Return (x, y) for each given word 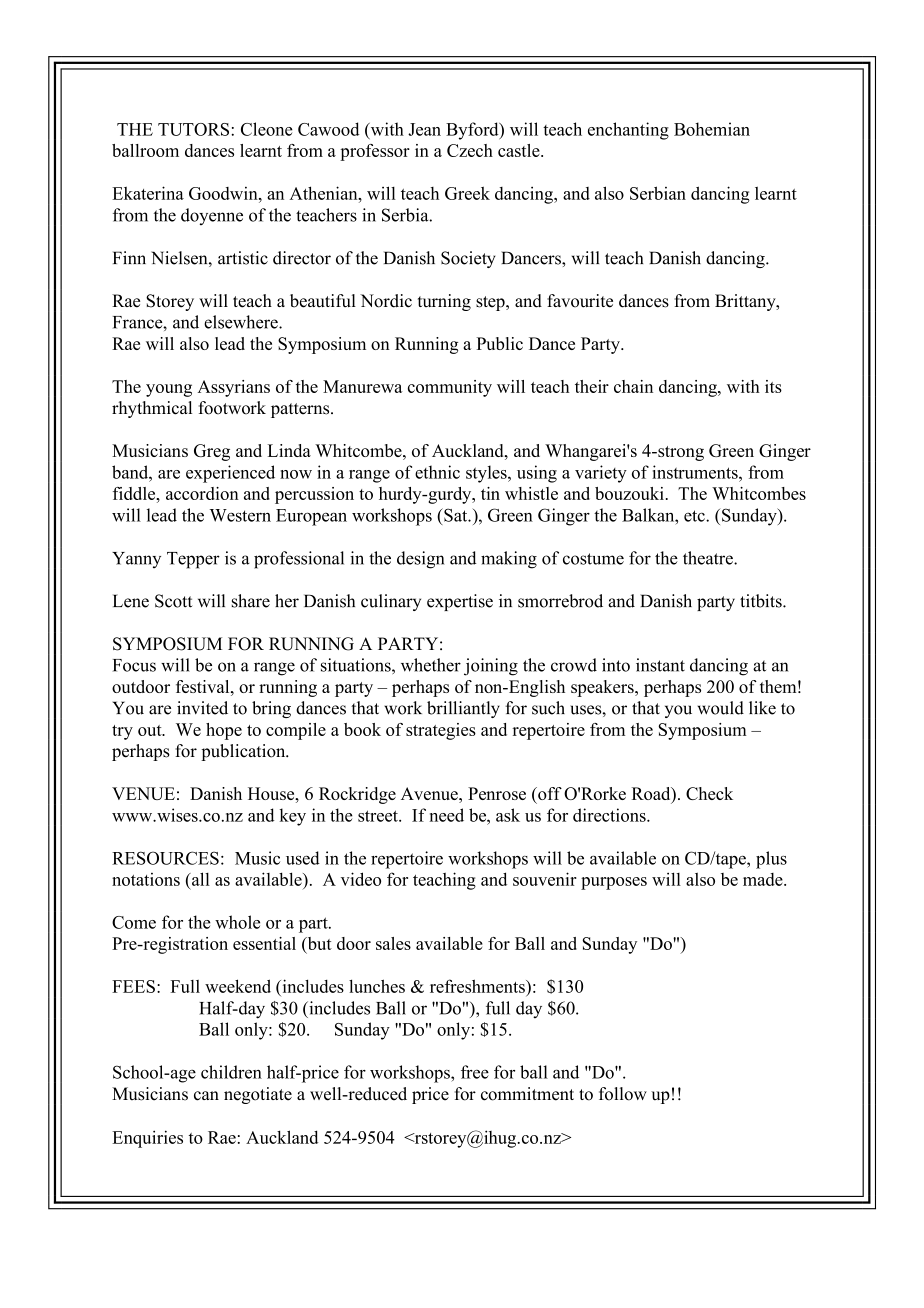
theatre (709, 558)
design (420, 560)
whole (237, 922)
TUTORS (195, 129)
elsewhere (242, 322)
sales (393, 943)
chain (633, 386)
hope (224, 731)
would (720, 708)
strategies (441, 731)
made (764, 879)
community (450, 388)
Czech (470, 150)
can (206, 1096)
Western (240, 515)
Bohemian (712, 129)
